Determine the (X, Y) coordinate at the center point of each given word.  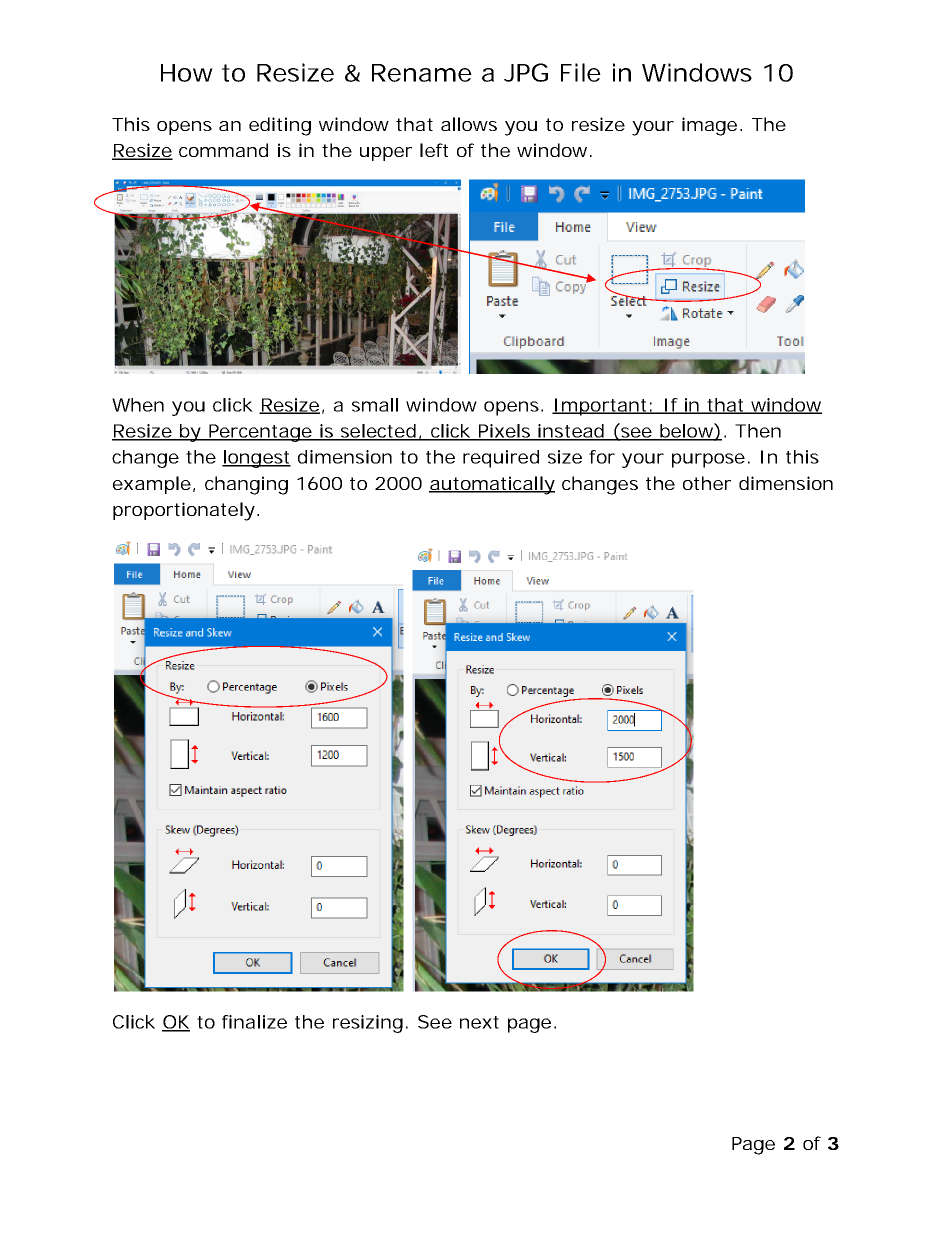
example (154, 485)
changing (246, 485)
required (501, 459)
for (602, 457)
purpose (711, 460)
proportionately (186, 511)
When (138, 405)
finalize (254, 1022)
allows (469, 124)
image (712, 126)
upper (386, 154)
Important (603, 407)
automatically (492, 485)
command (223, 150)
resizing (370, 1024)
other (707, 483)
